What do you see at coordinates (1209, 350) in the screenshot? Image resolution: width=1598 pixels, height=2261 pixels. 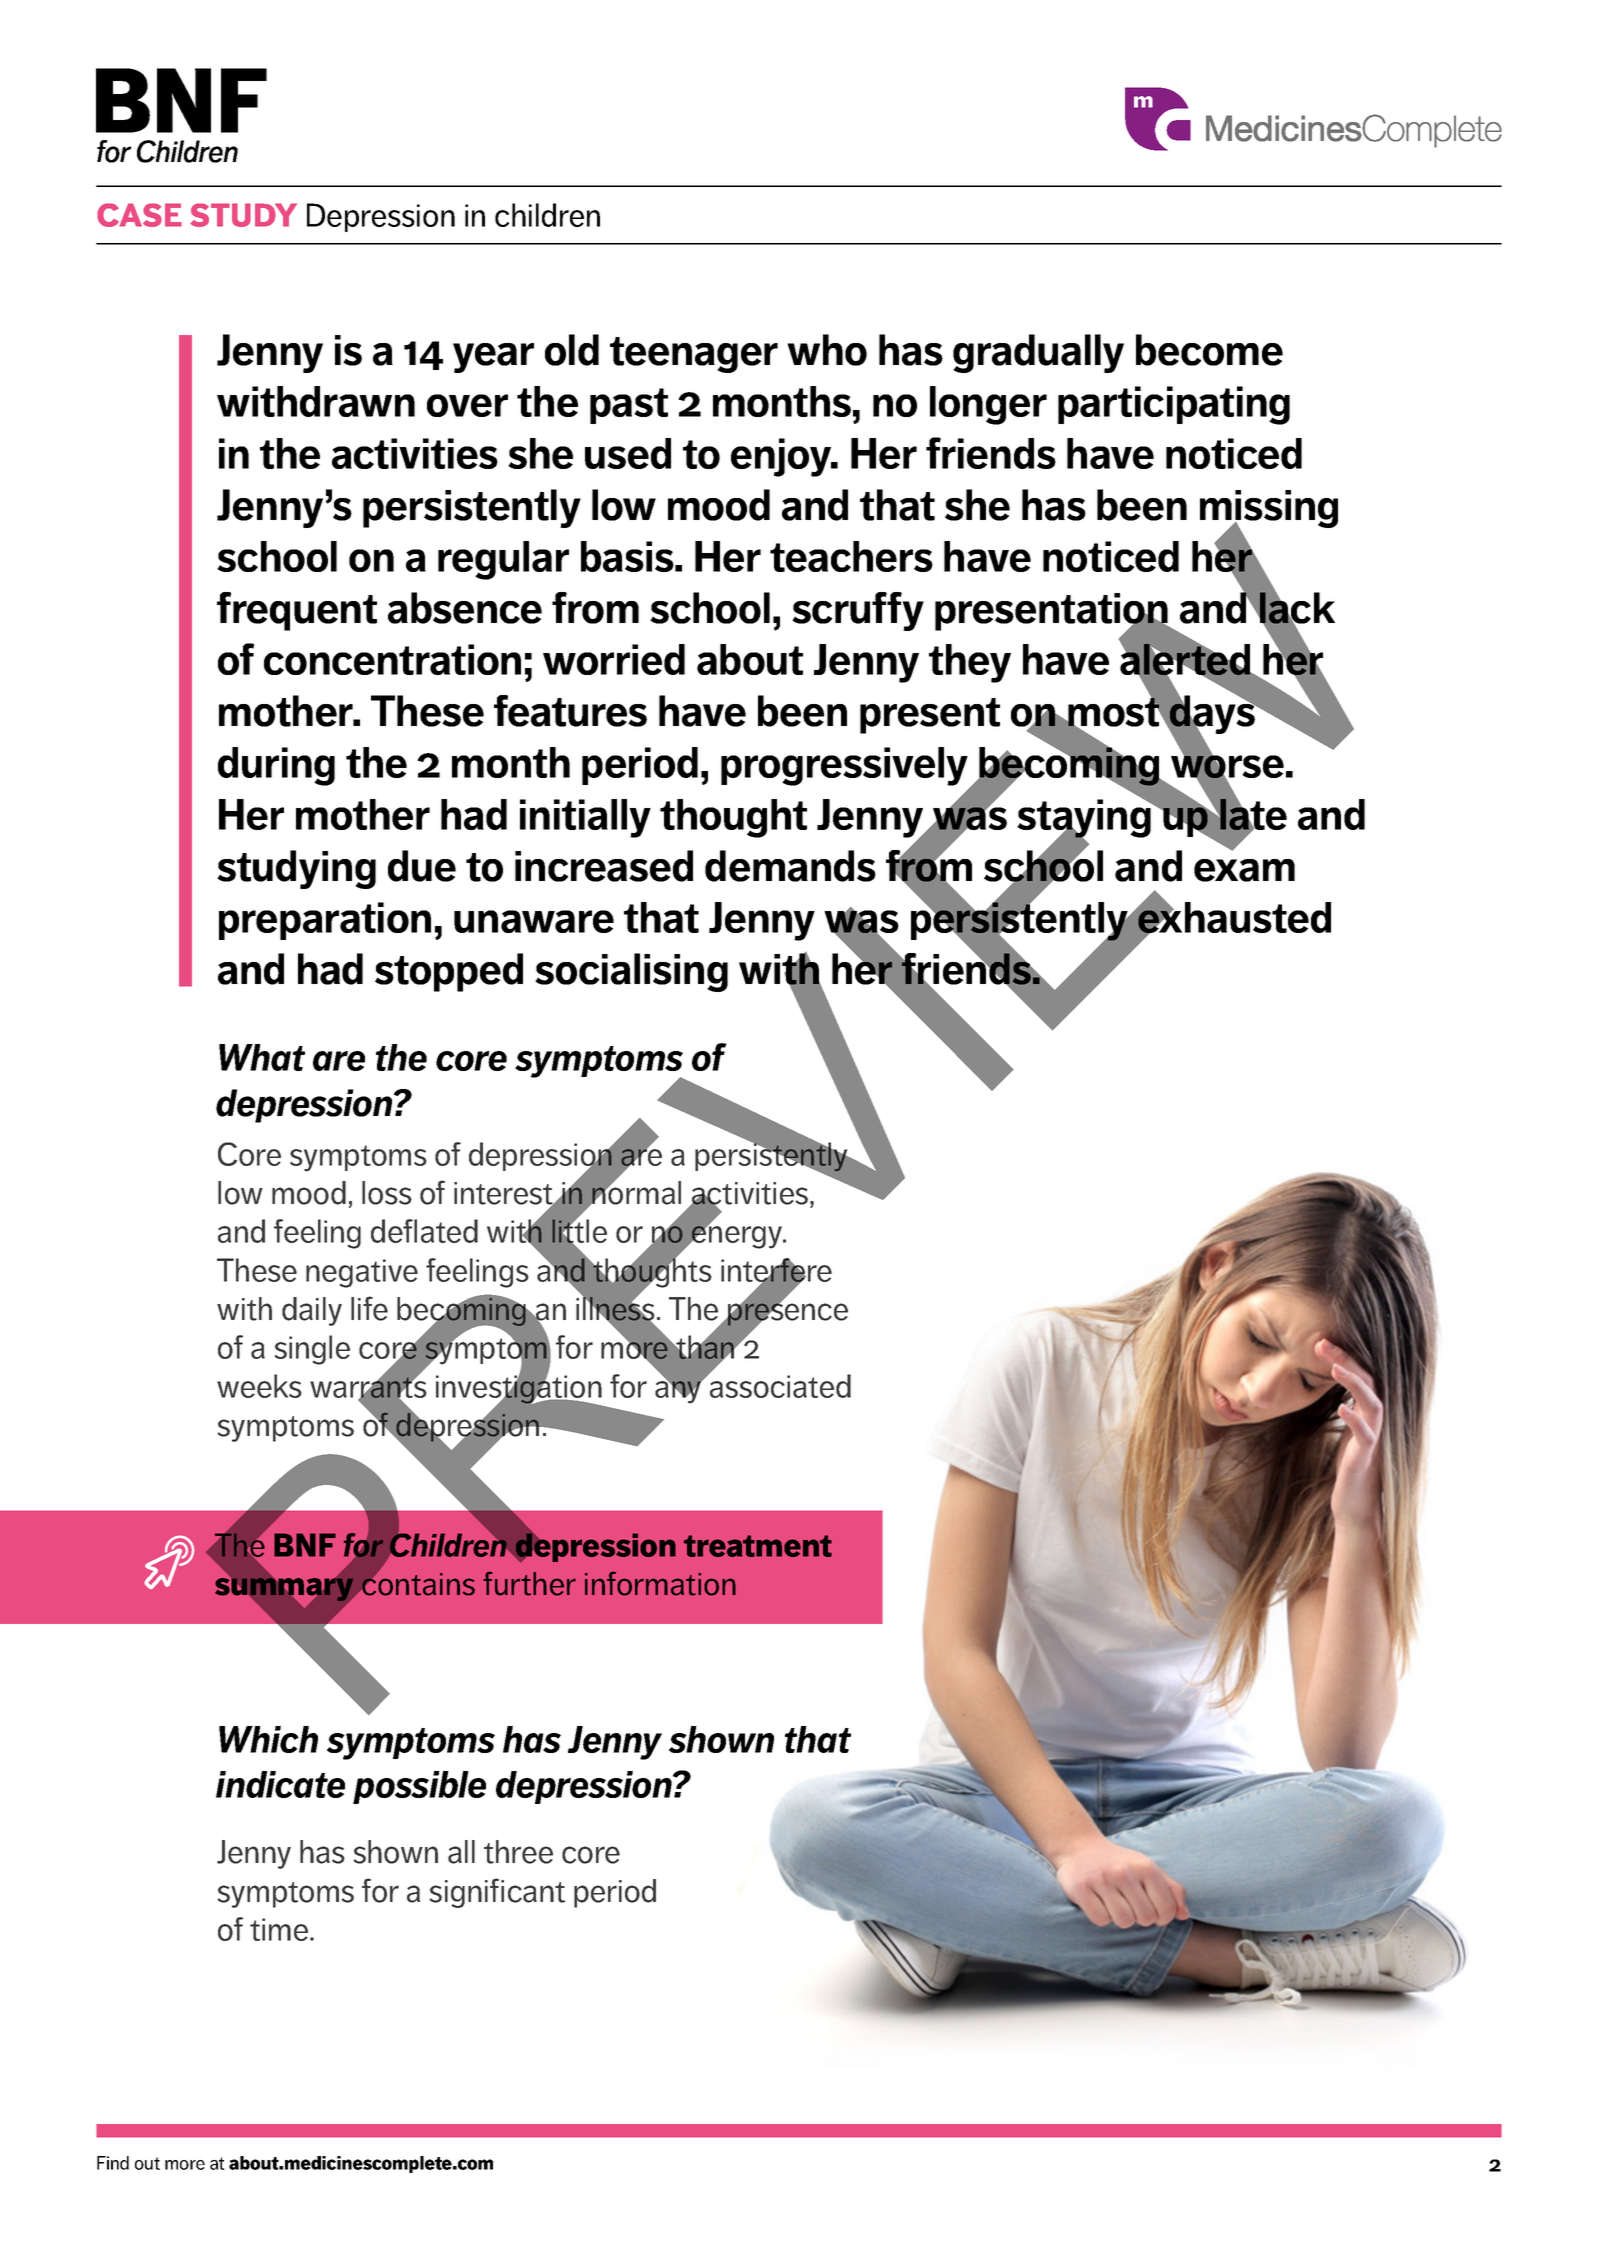 I see `become` at bounding box center [1209, 350].
